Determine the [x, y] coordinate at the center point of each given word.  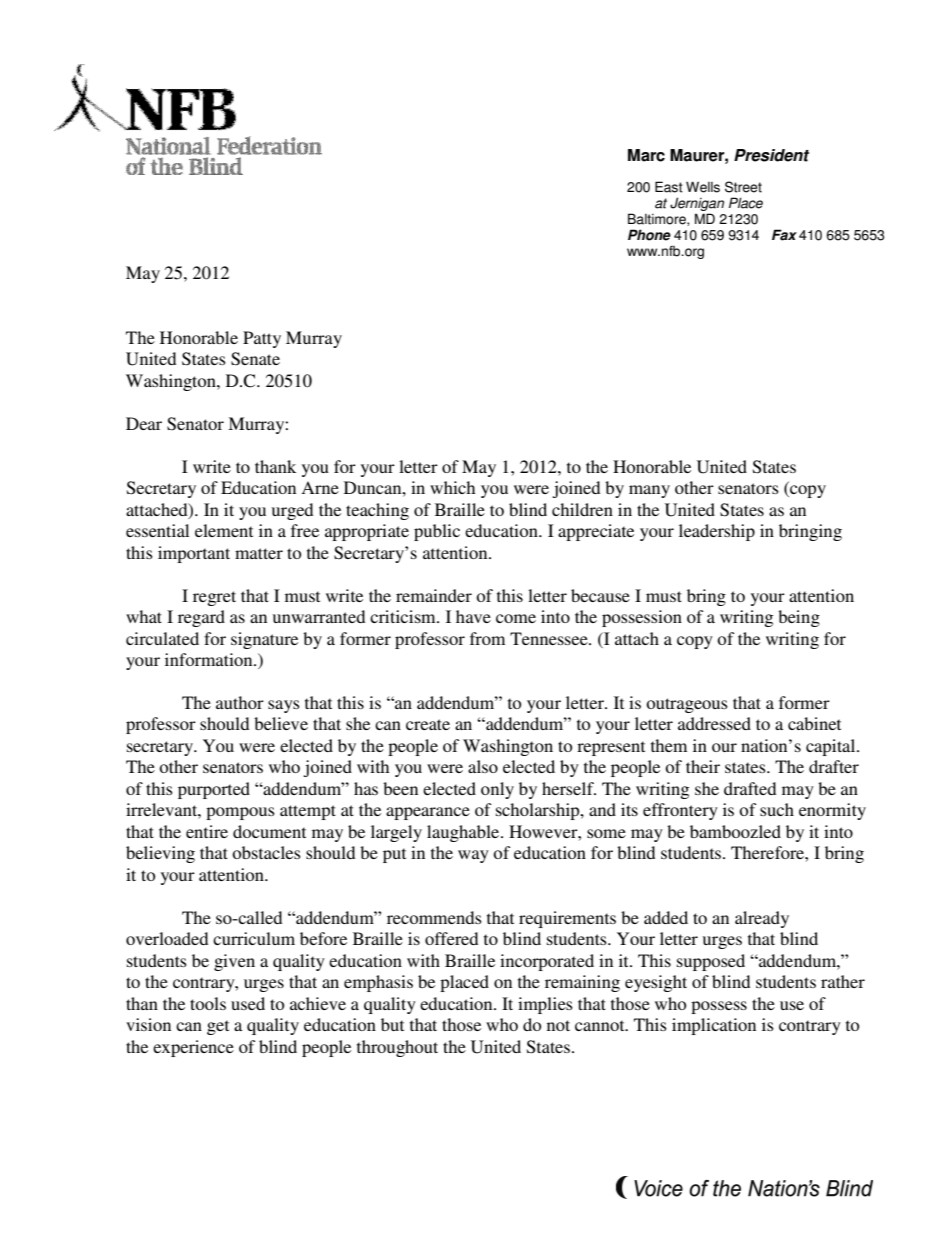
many [649, 491]
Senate [255, 359]
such [777, 809]
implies [545, 1005]
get [218, 1027]
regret [214, 598]
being [799, 618]
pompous [240, 813]
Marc [646, 155]
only [497, 790]
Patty [262, 339]
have [473, 616]
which [452, 487]
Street [743, 187]
